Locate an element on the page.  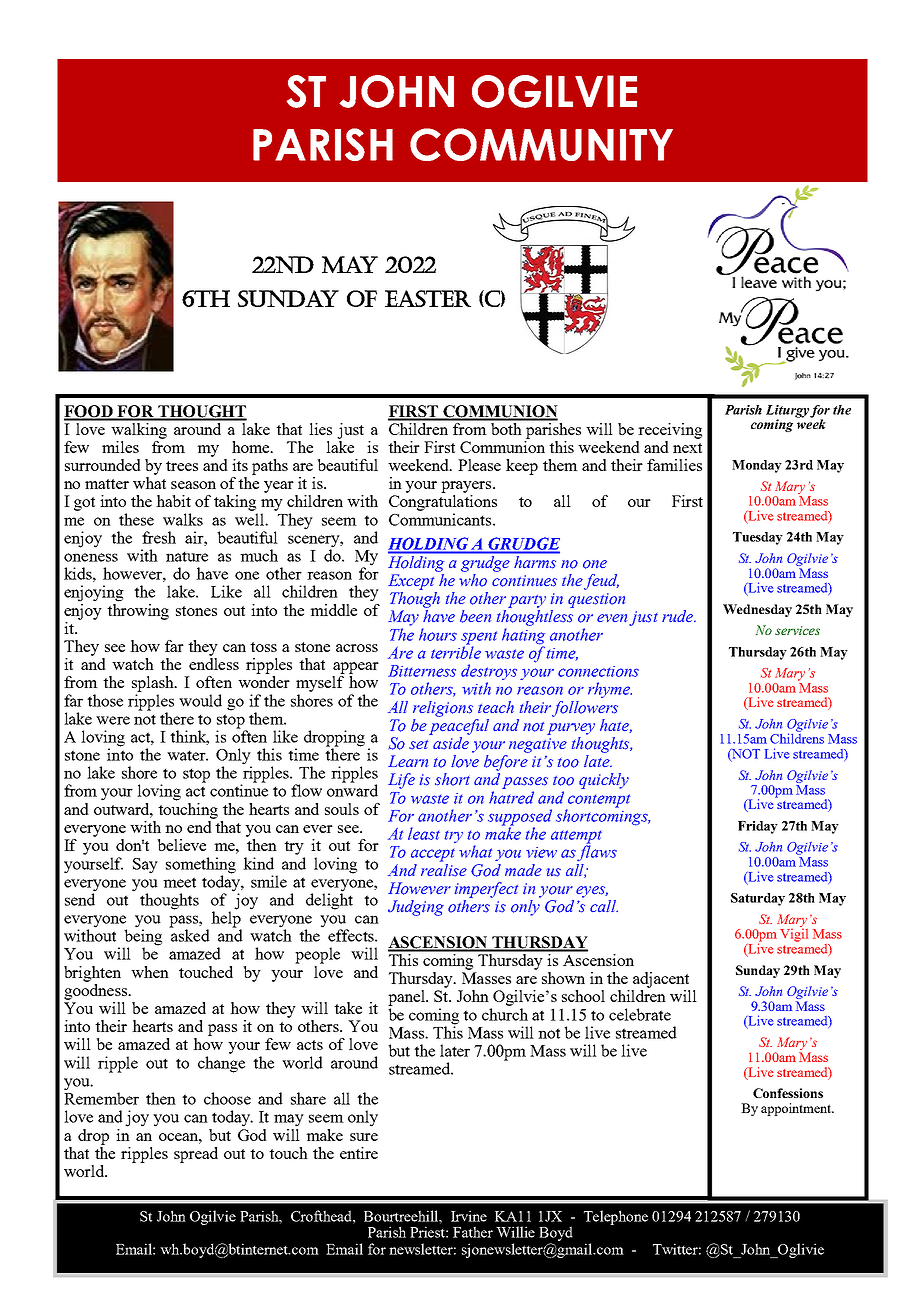
Friday is located at coordinates (758, 827).
